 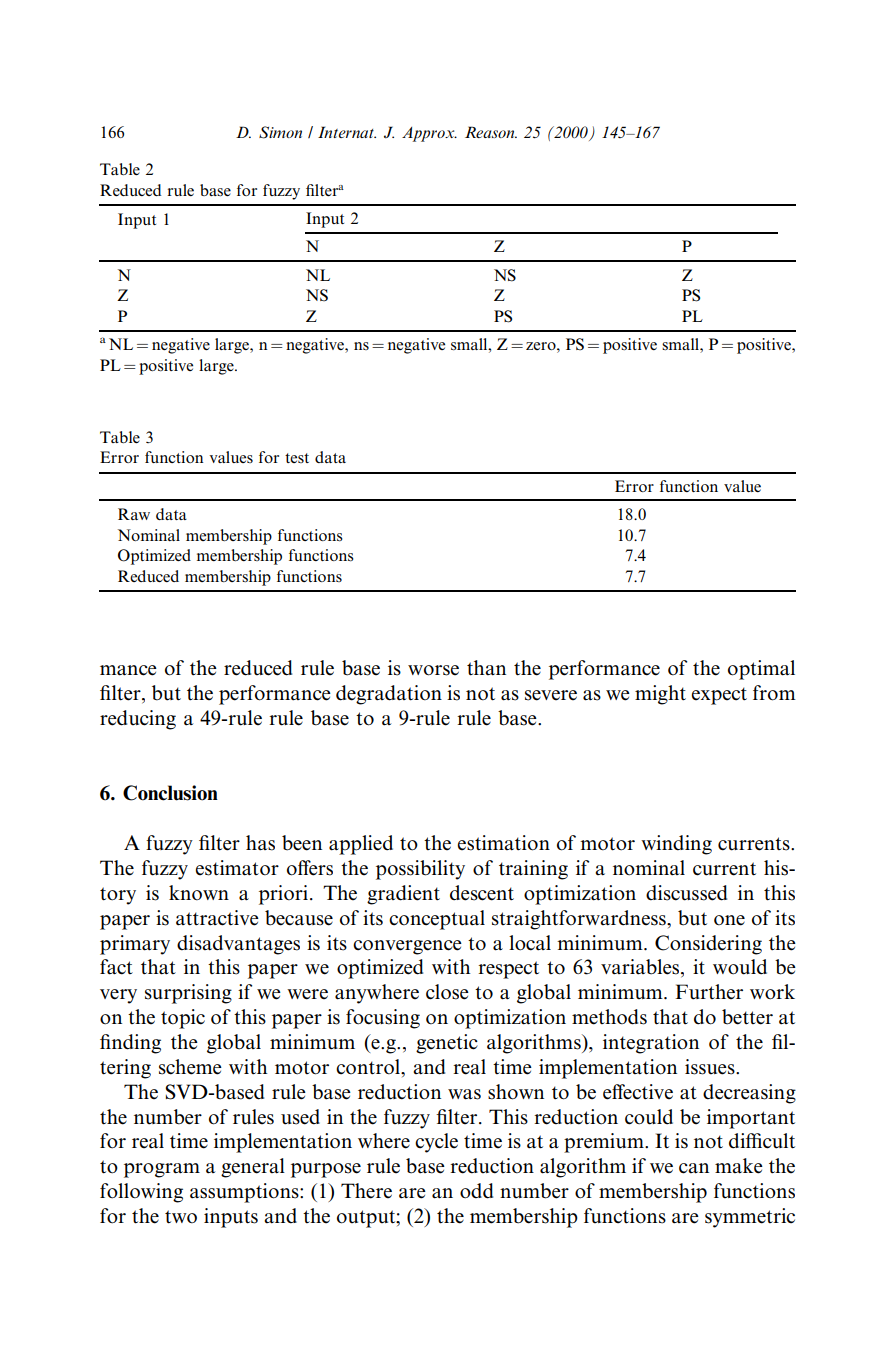 I want to click on program, so click(x=162, y=1170).
